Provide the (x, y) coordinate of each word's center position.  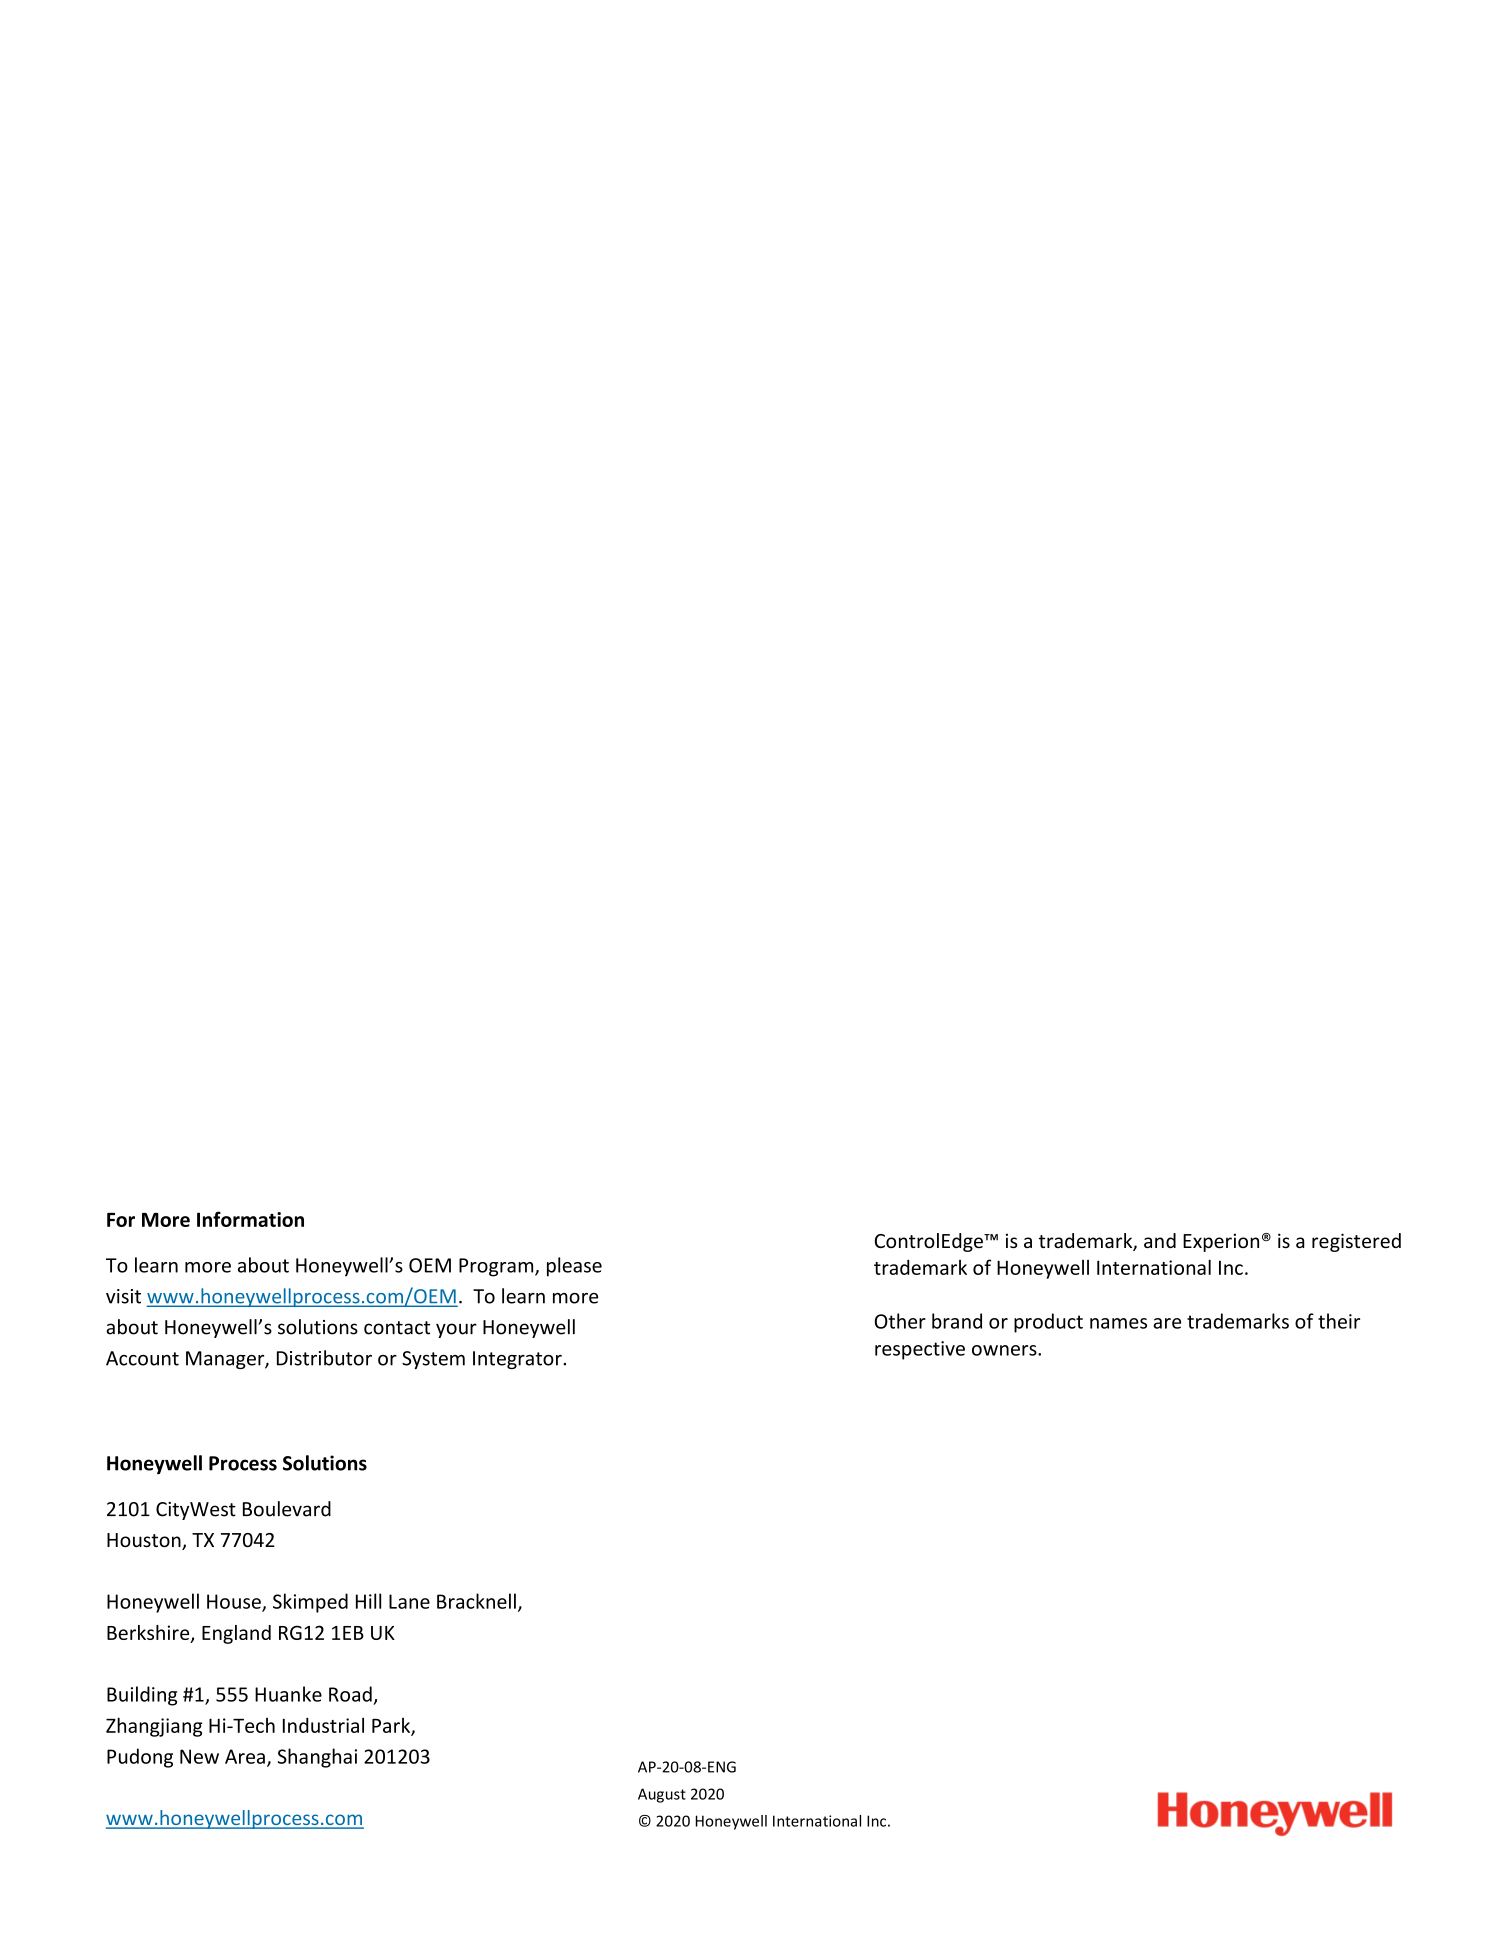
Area (245, 1756)
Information (250, 1219)
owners (1005, 1350)
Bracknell (476, 1601)
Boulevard (287, 1509)
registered (1356, 1242)
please (574, 1267)
